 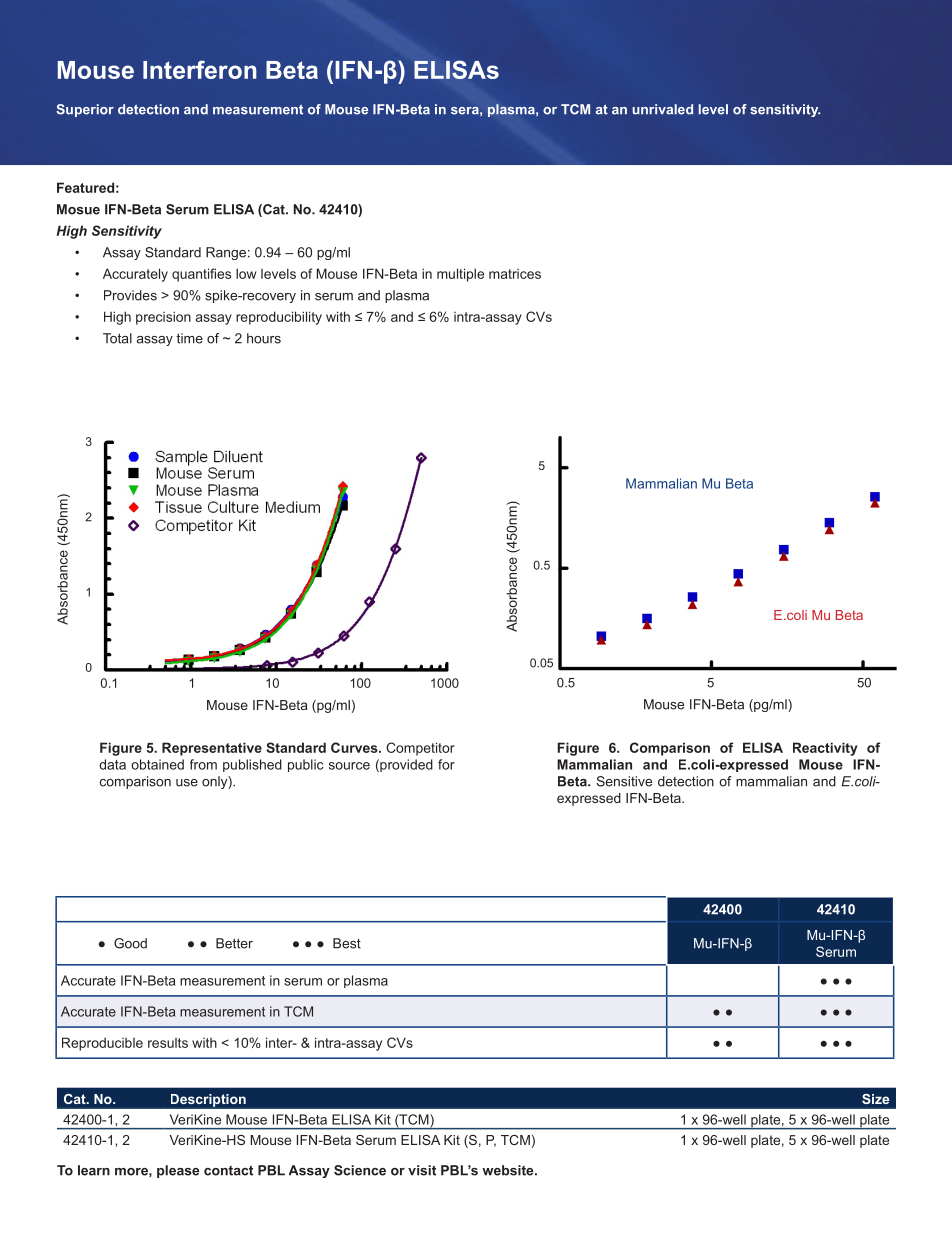 What do you see at coordinates (875, 1099) in the screenshot?
I see `Size` at bounding box center [875, 1099].
